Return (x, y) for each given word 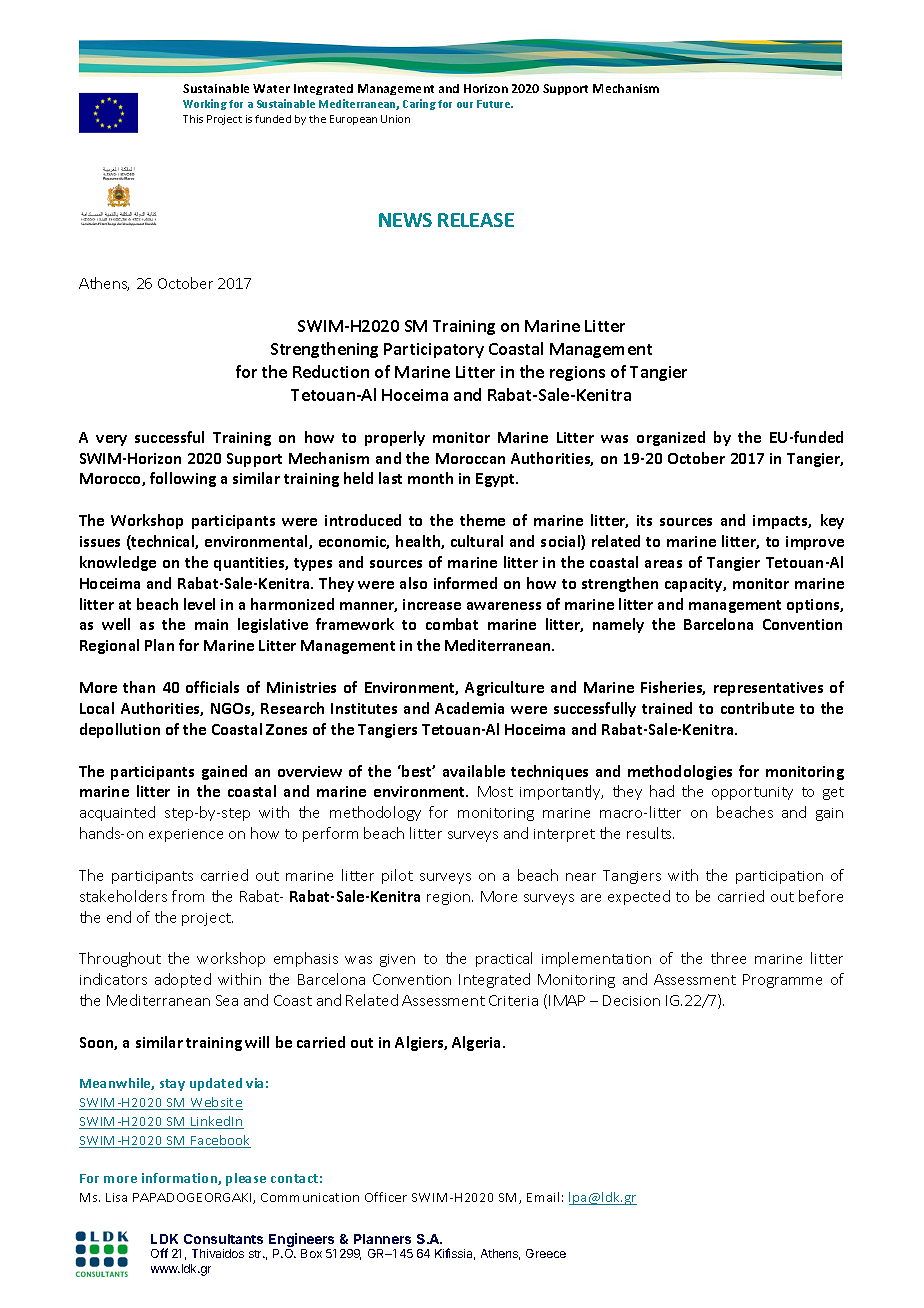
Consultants (223, 1239)
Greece (546, 1253)
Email (543, 1197)
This (193, 119)
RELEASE (476, 220)
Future (495, 104)
